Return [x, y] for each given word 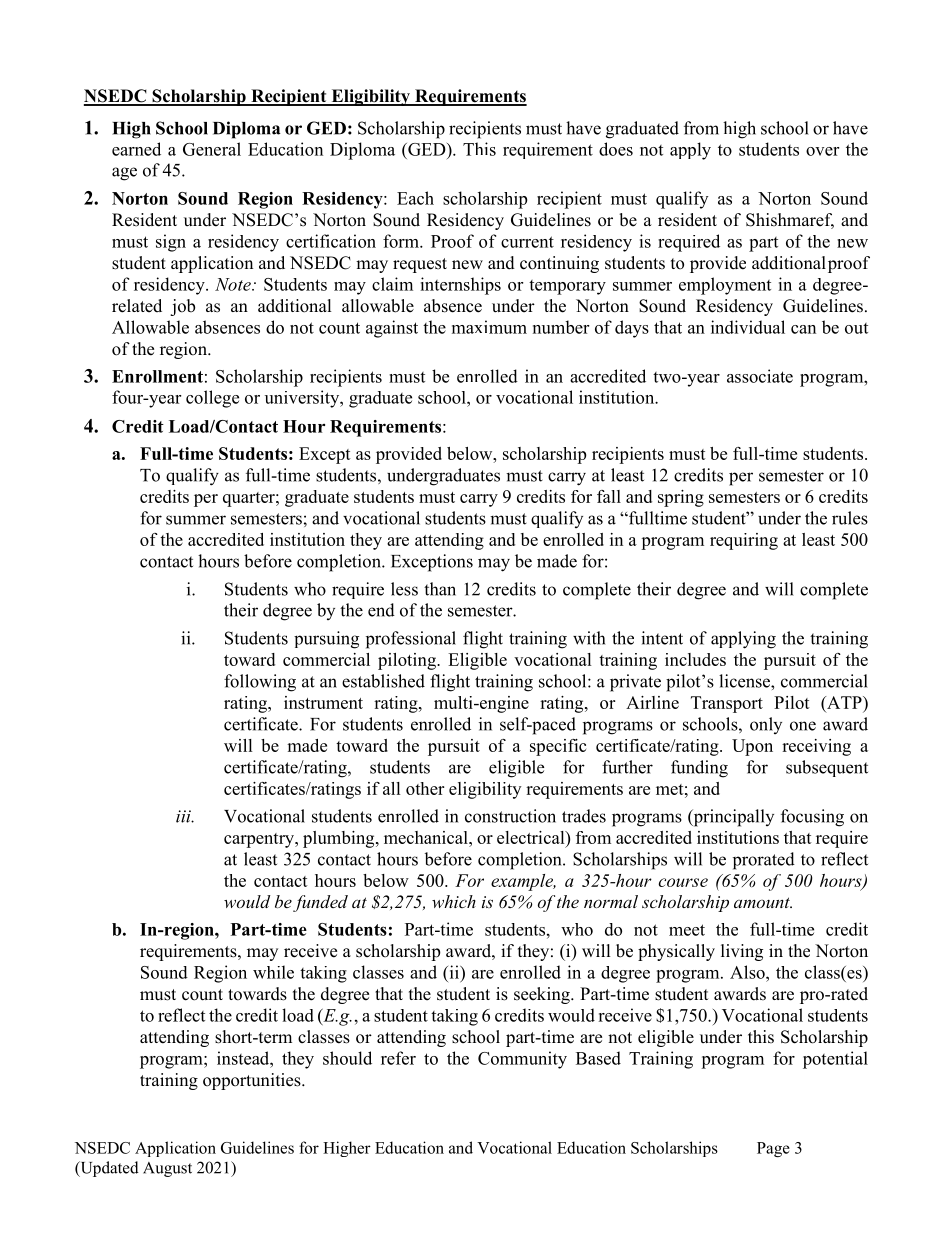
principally [732, 818]
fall [609, 496]
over [822, 151]
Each [415, 198]
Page [773, 1149]
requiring [744, 541]
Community [522, 1060]
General [212, 149]
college [212, 399]
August [167, 1169]
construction [510, 816]
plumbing [340, 839]
